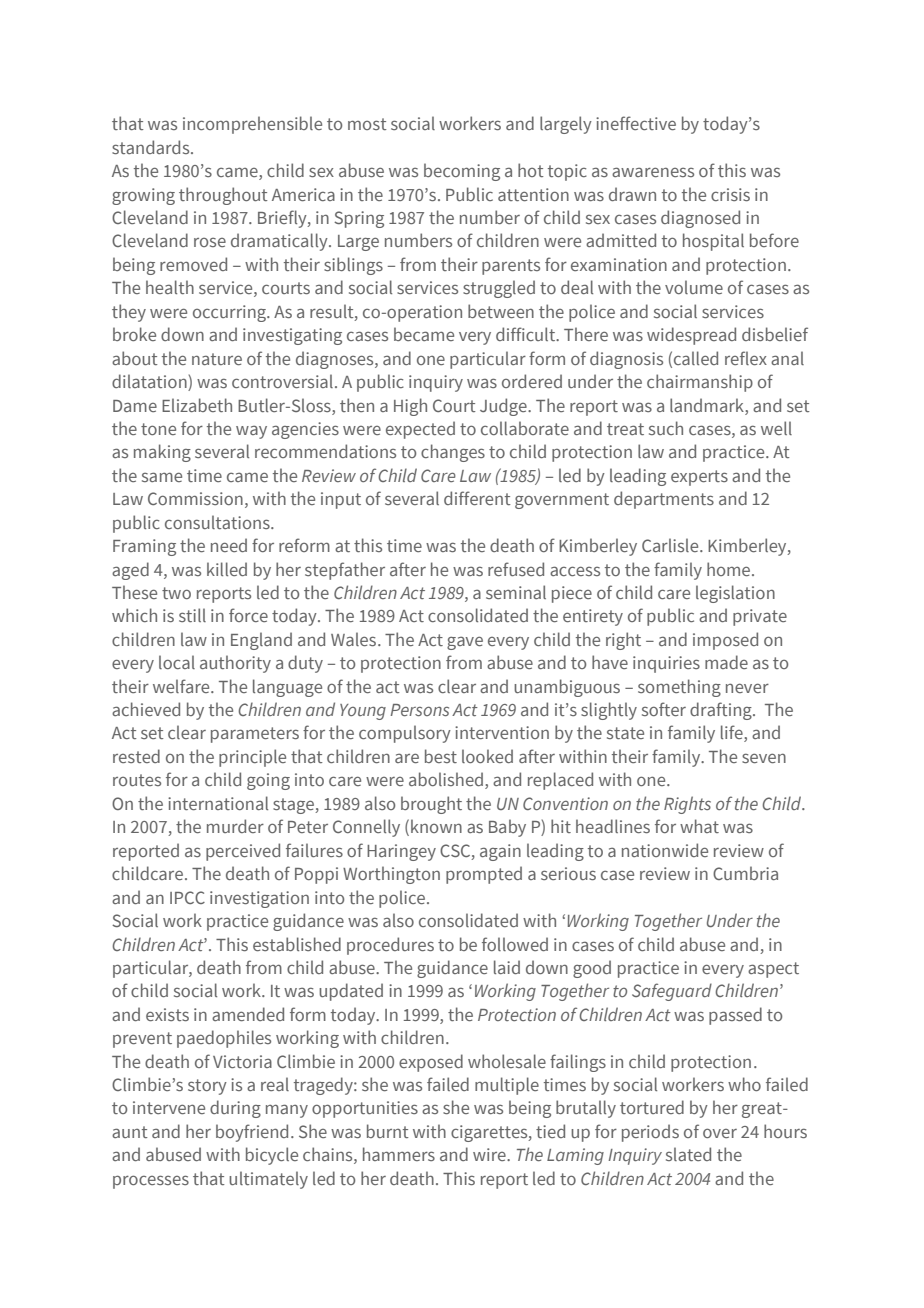  Describe the element at coordinates (699, 826) in the screenshot. I see `what` at that location.
